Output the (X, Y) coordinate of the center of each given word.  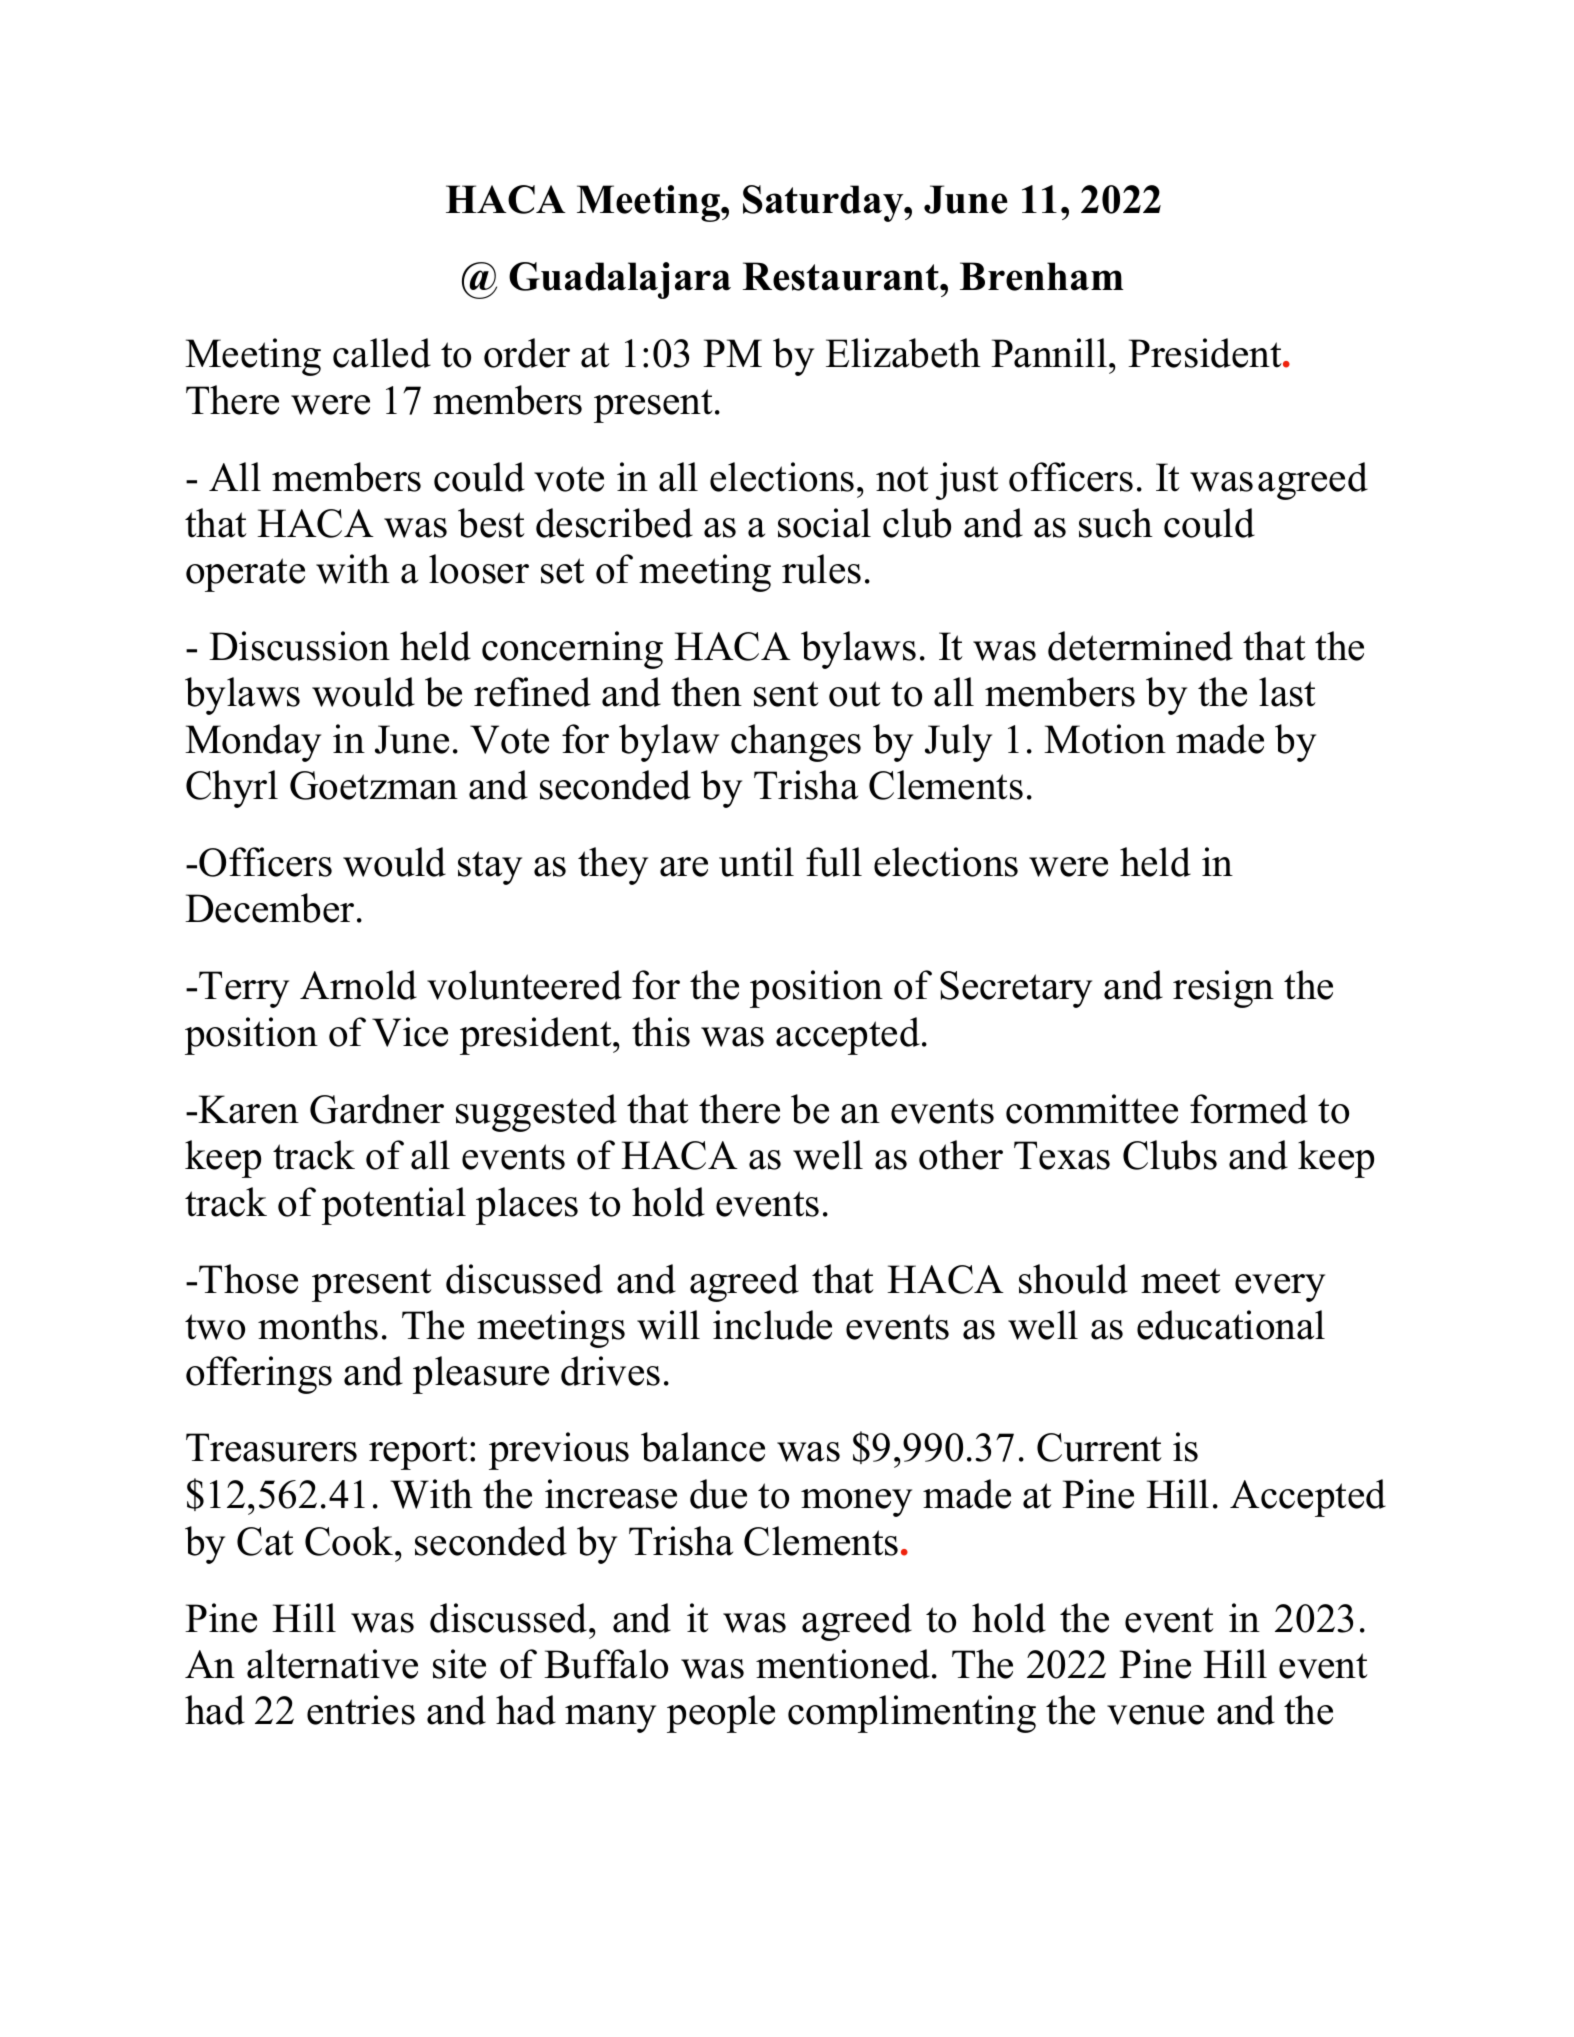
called (382, 353)
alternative (332, 1664)
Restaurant (842, 276)
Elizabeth (903, 353)
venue (1155, 1715)
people (721, 1714)
